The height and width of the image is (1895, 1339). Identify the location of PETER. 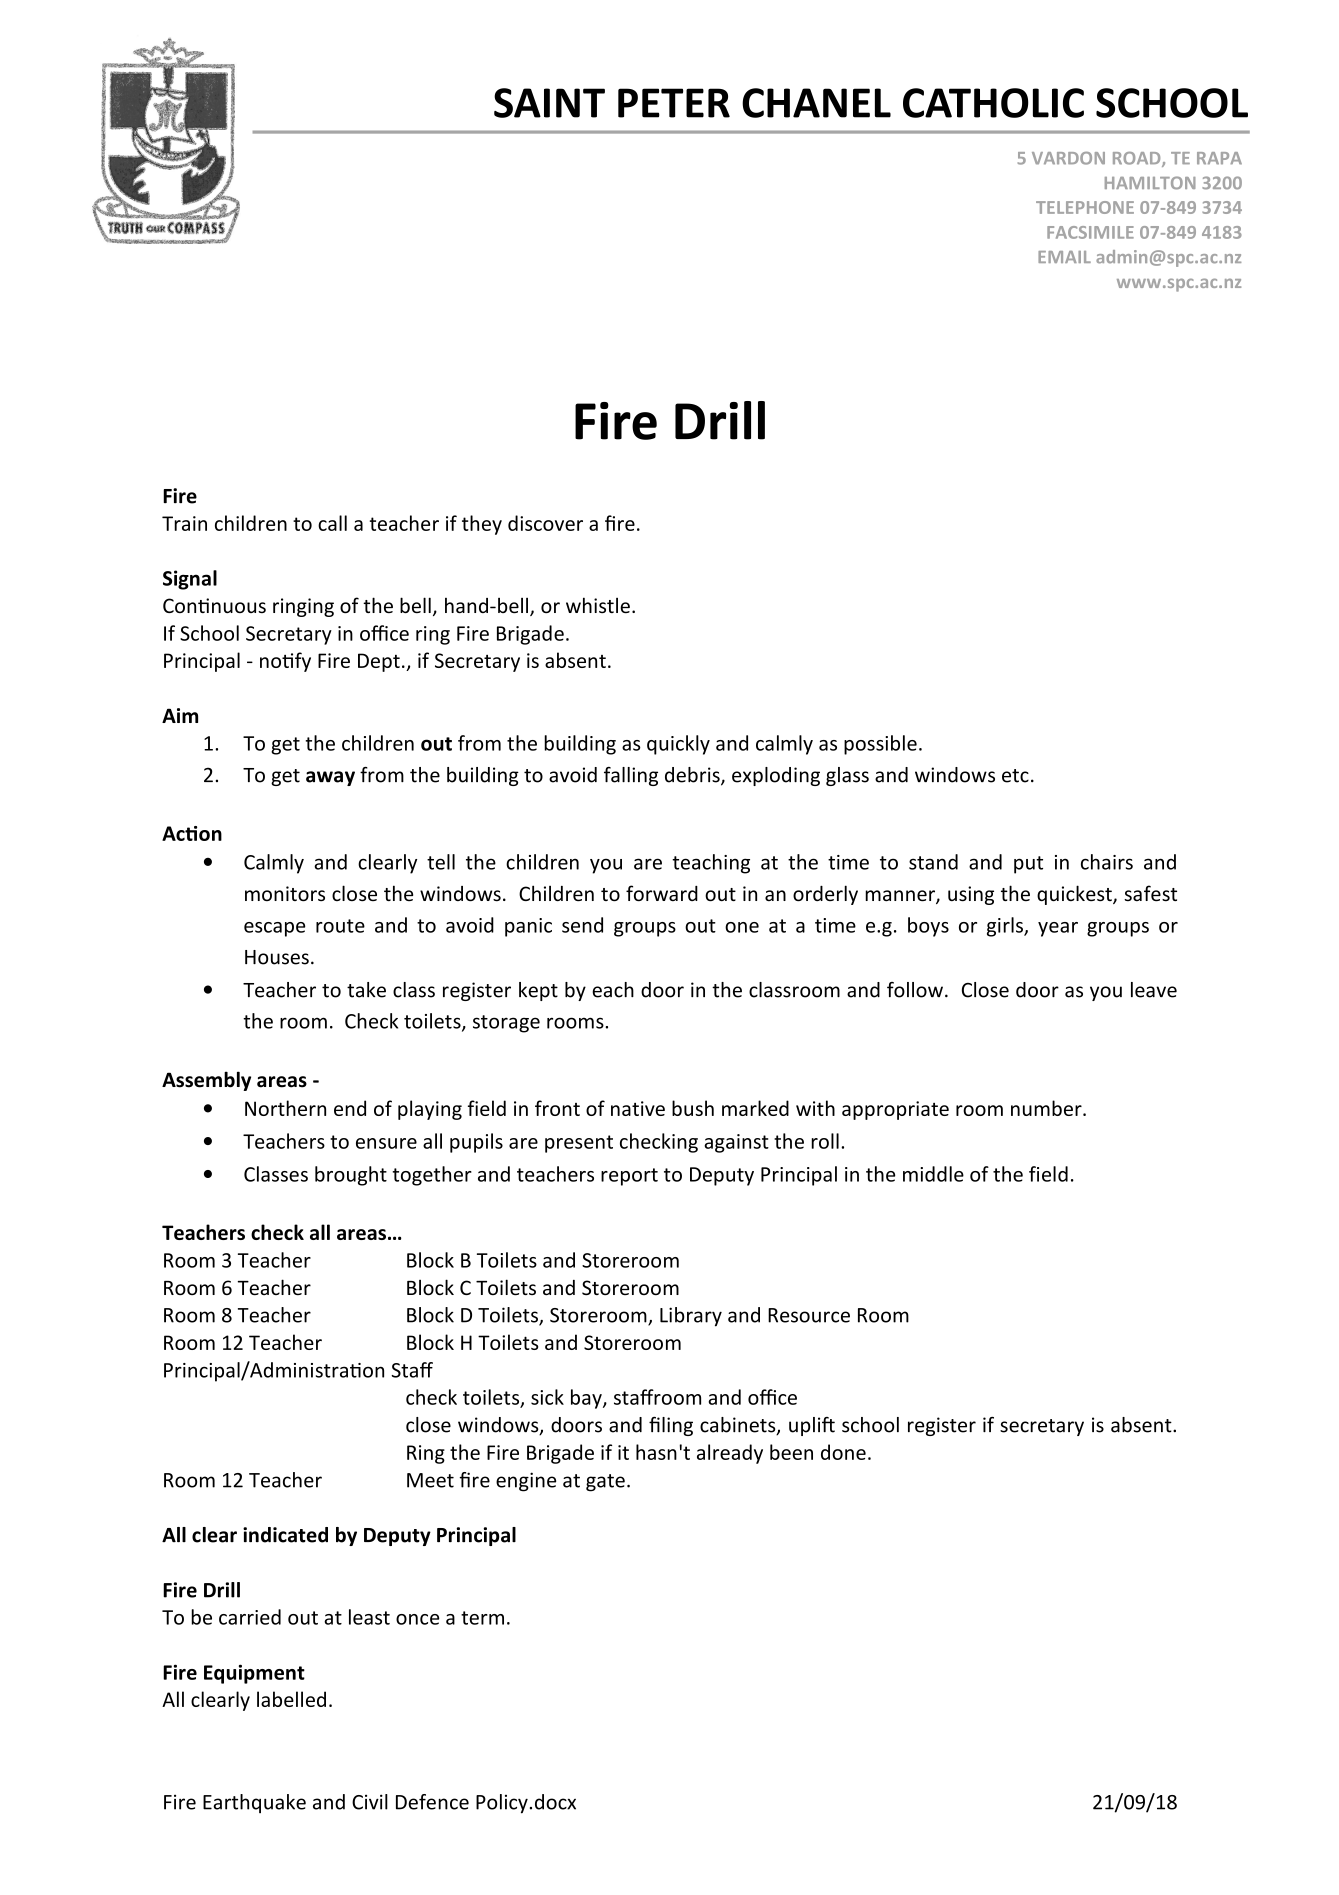
(674, 103).
